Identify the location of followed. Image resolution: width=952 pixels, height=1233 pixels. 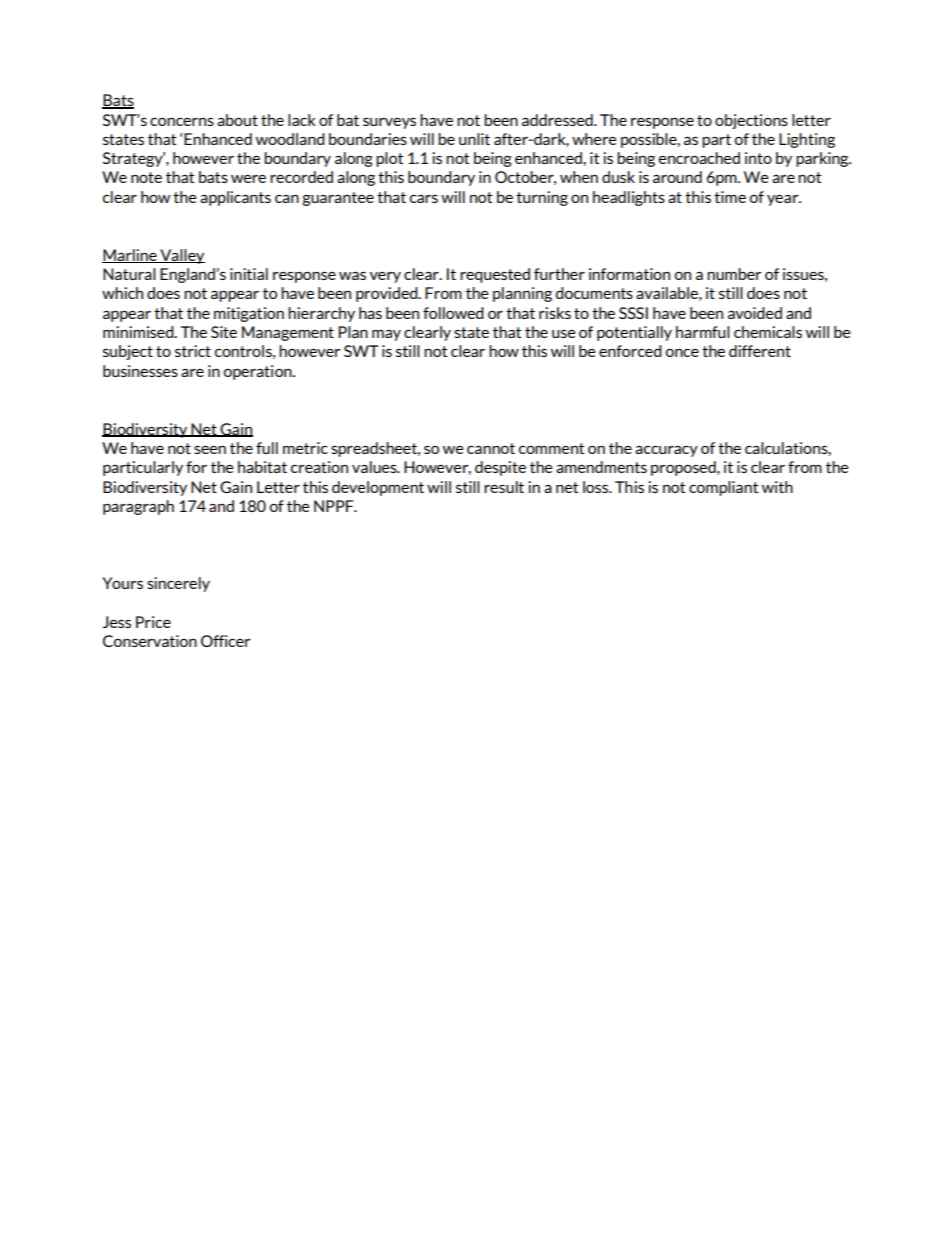
(453, 313).
